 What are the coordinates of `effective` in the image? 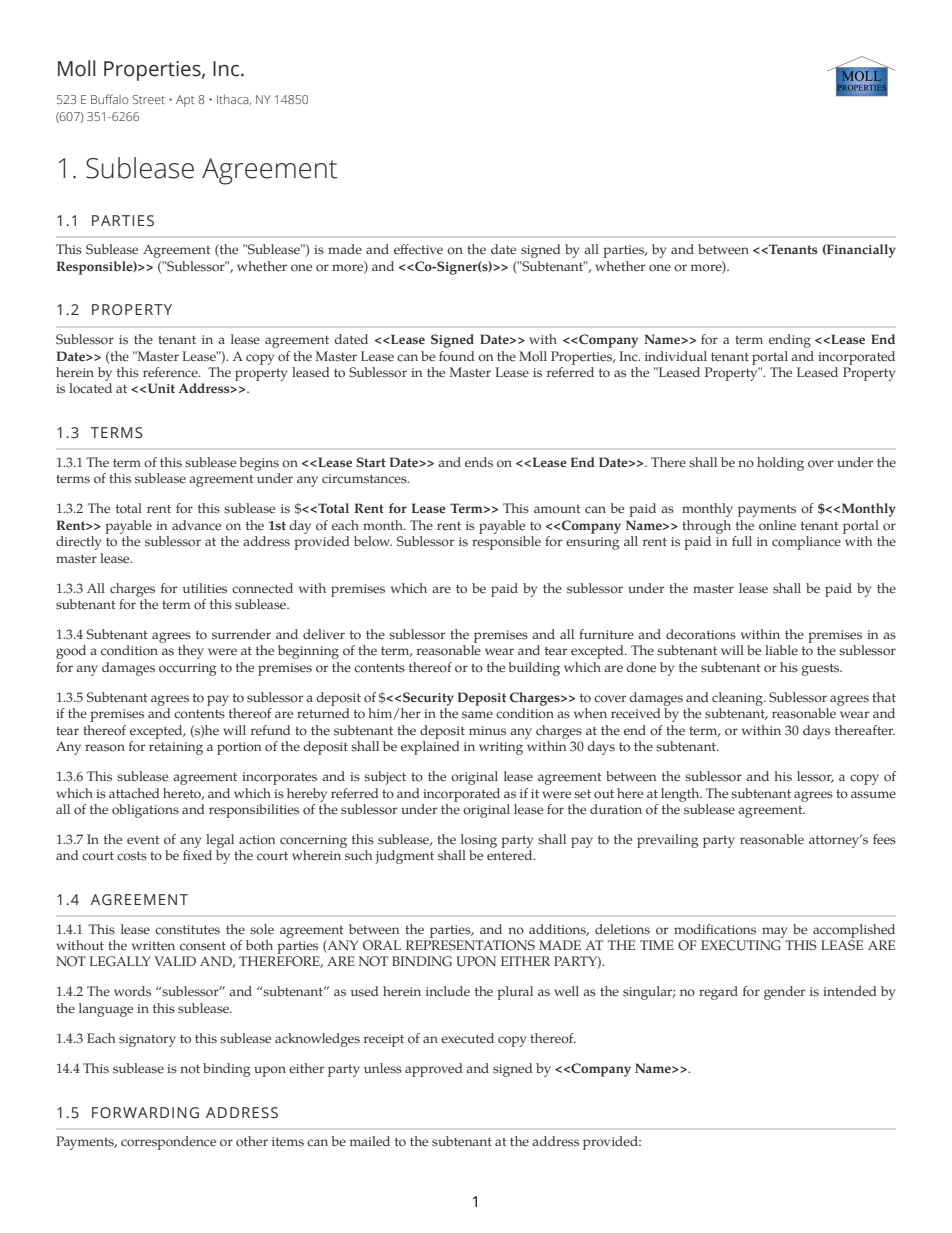 It's located at (418, 249).
